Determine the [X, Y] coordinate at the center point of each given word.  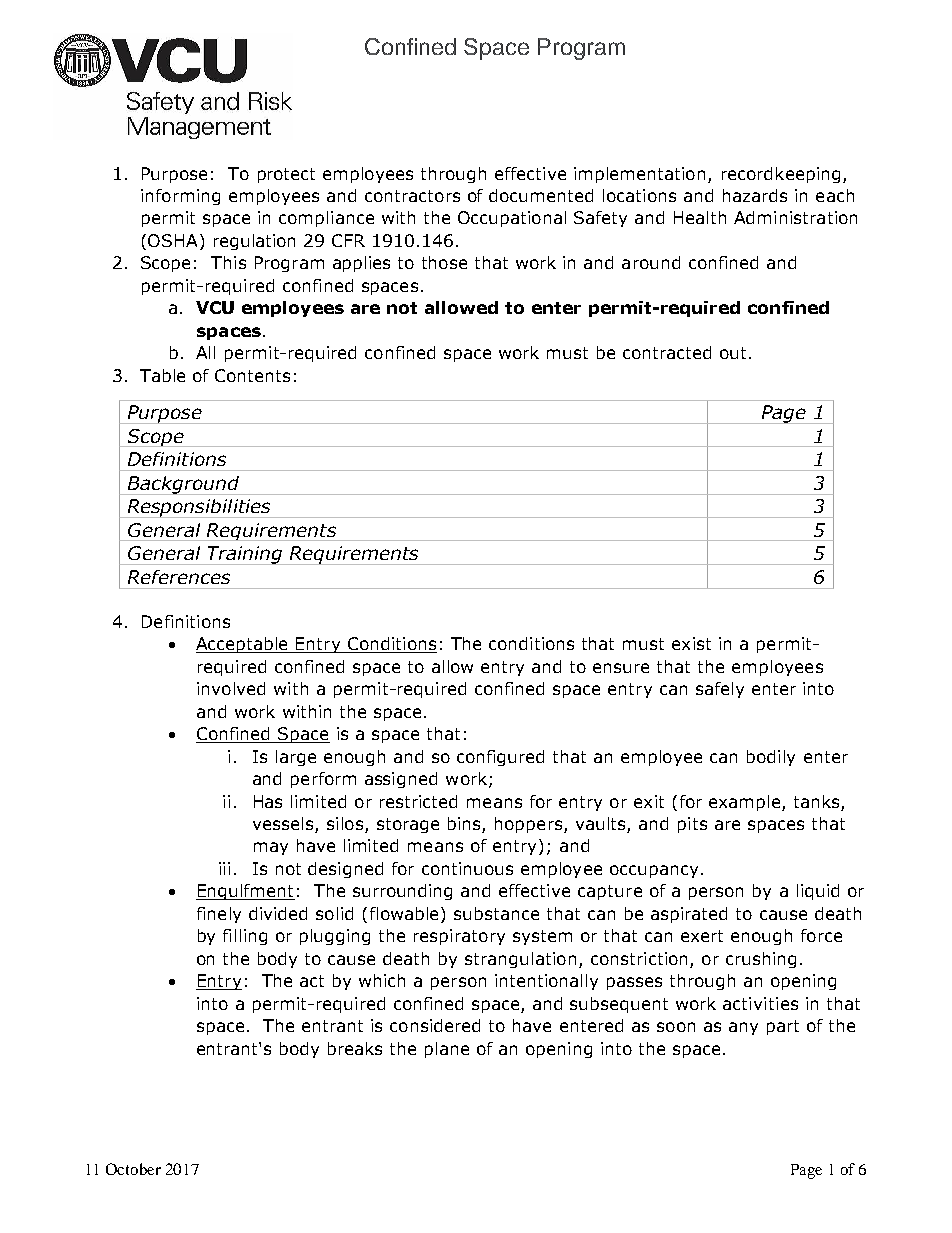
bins [465, 825]
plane [447, 1050]
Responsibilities [199, 508]
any [743, 1028]
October [133, 1169]
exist [691, 643]
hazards [755, 195]
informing [180, 197]
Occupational [512, 219]
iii [224, 868]
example [746, 803]
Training [245, 555]
